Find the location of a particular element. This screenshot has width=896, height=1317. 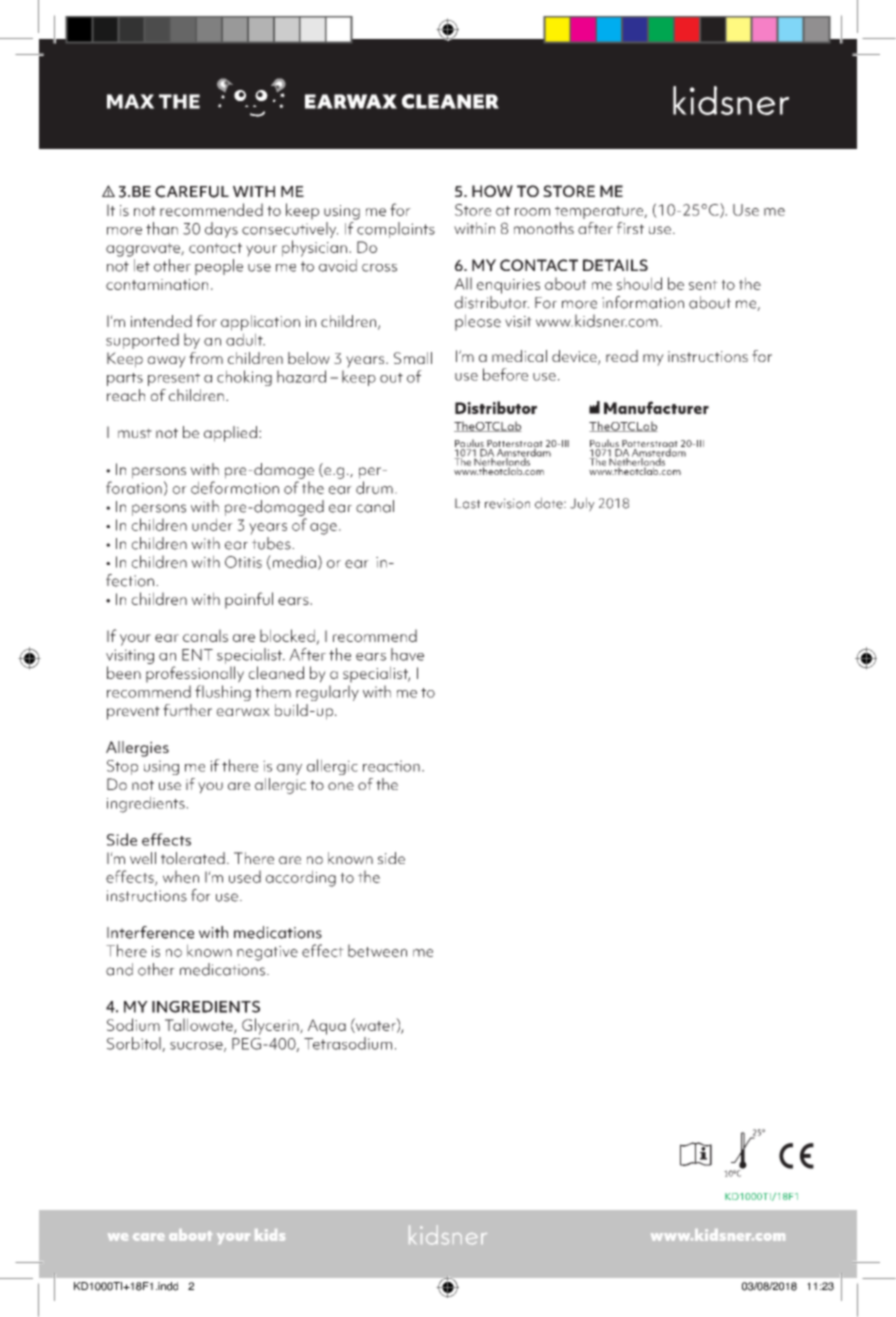

cross is located at coordinates (379, 268).
